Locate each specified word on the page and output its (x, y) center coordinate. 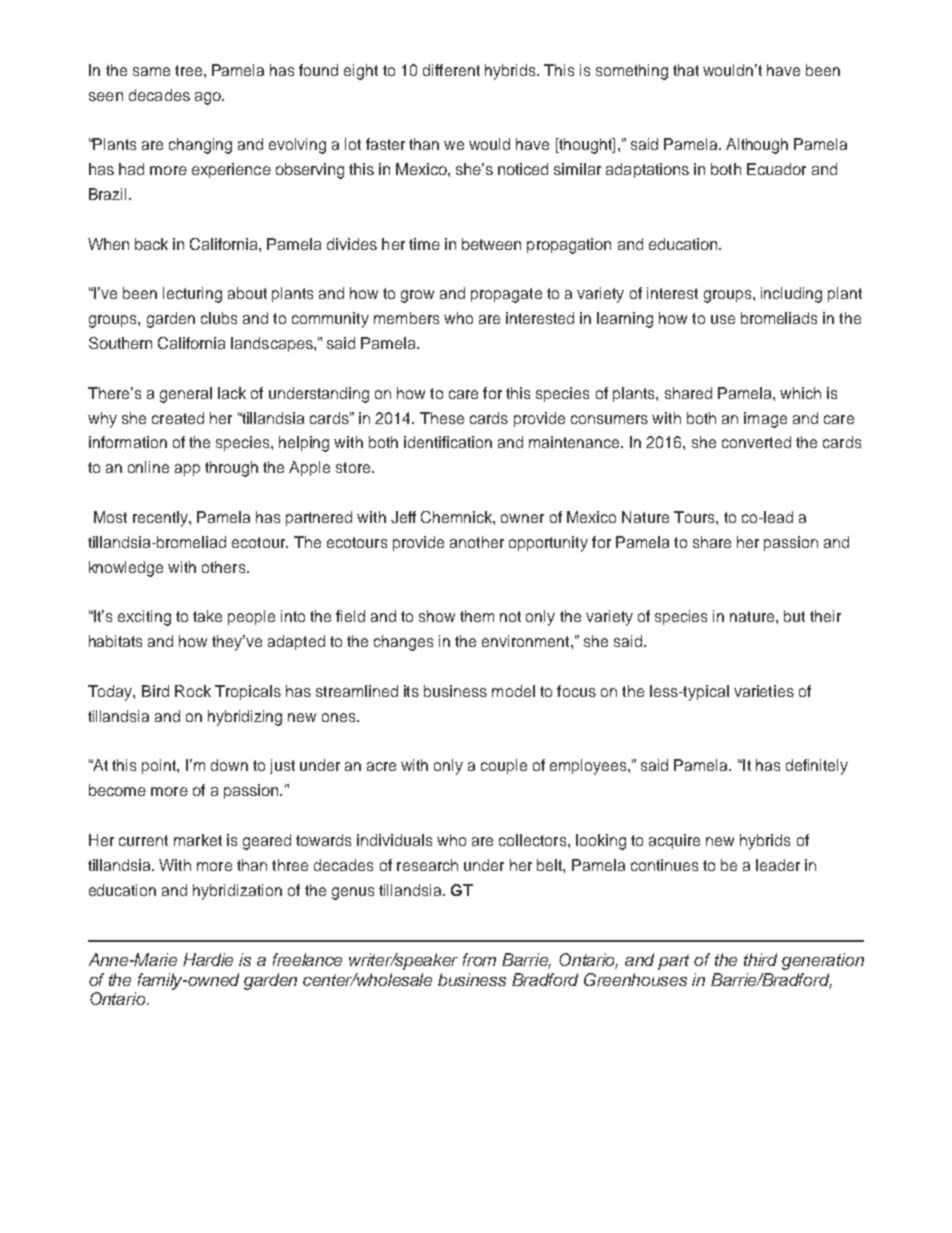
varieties (764, 691)
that (686, 70)
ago (209, 98)
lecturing (192, 295)
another (477, 542)
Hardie (208, 959)
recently (161, 519)
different (451, 70)
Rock (193, 691)
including (791, 295)
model (513, 691)
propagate (506, 295)
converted (756, 442)
